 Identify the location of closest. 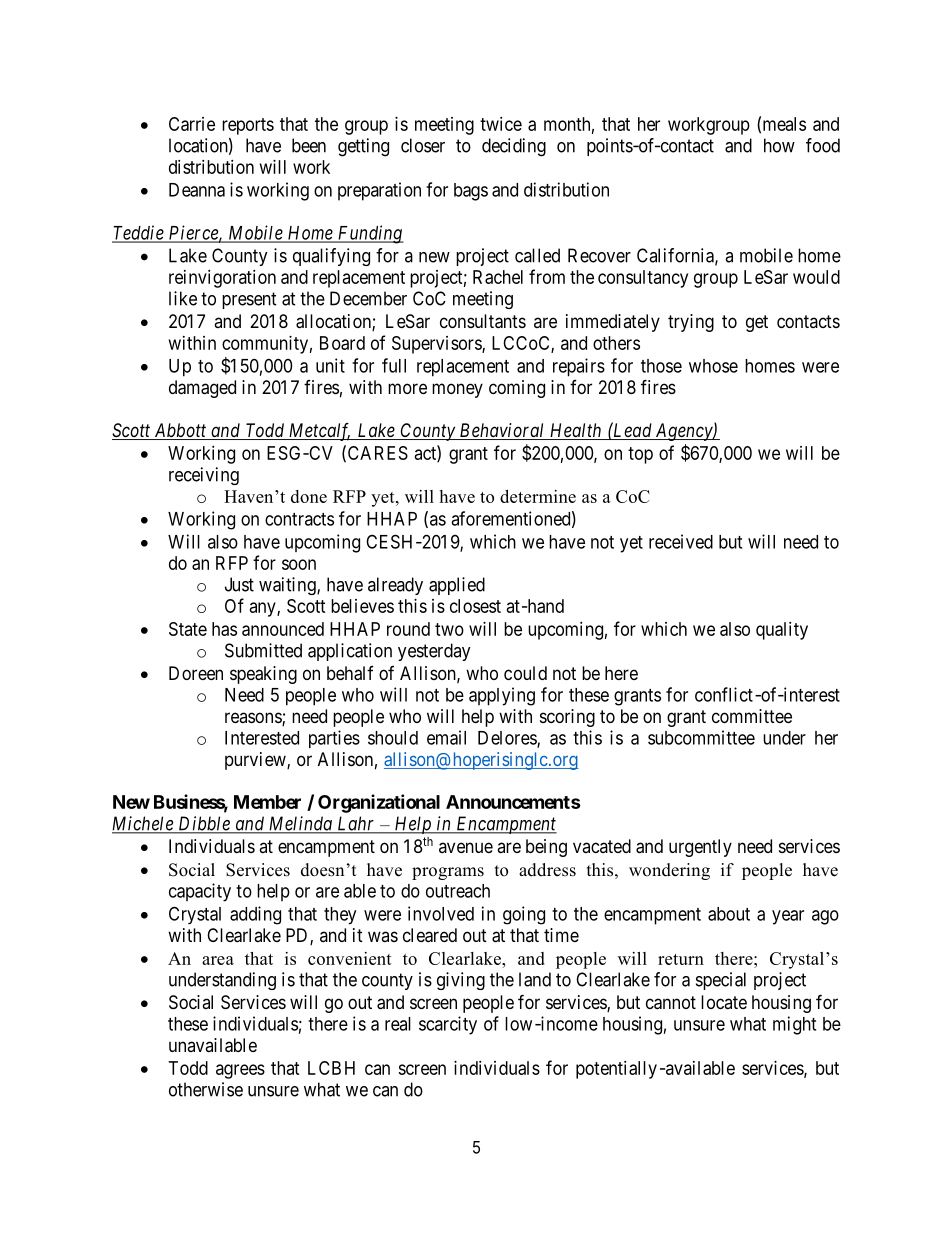
(475, 606).
